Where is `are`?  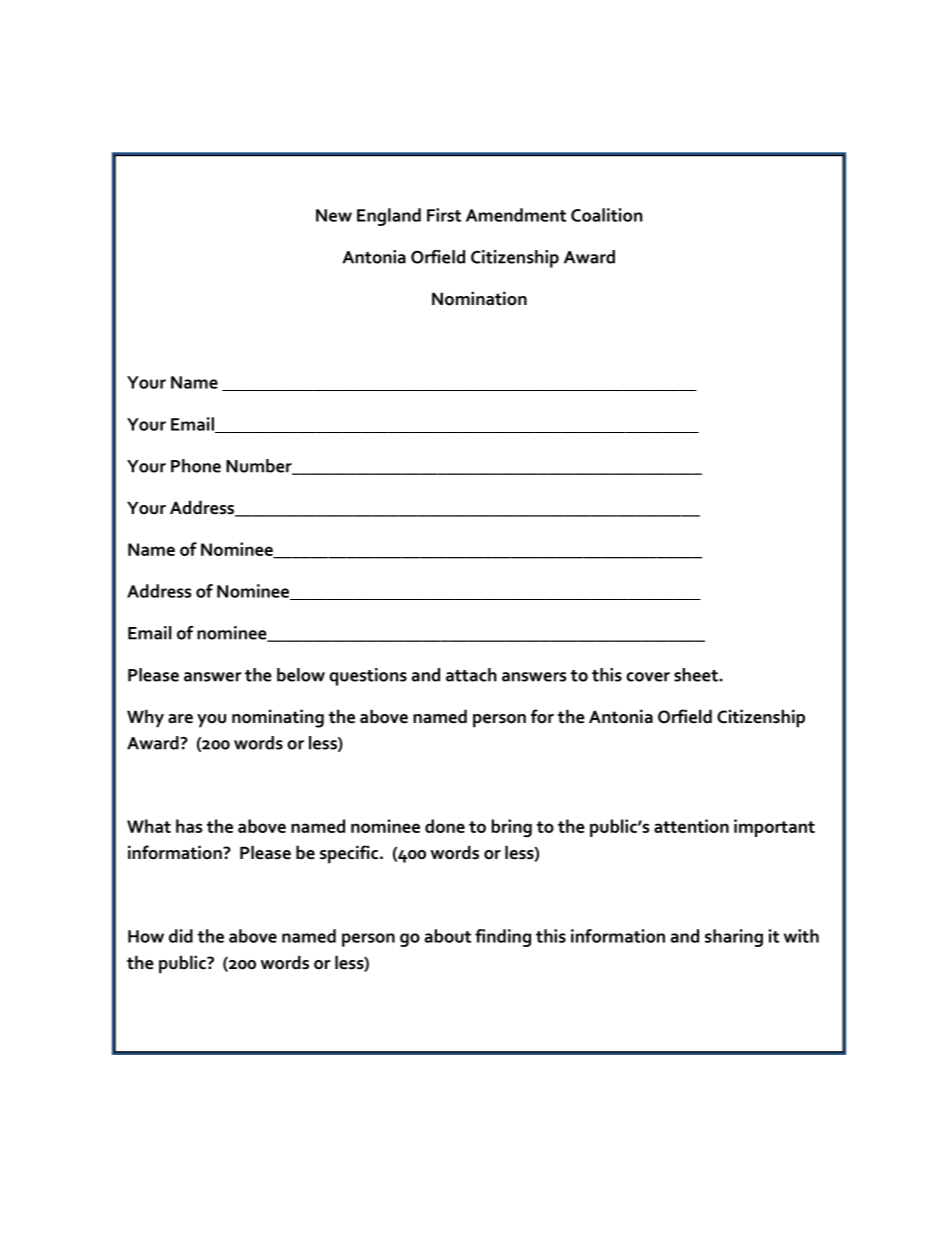 are is located at coordinates (180, 719).
